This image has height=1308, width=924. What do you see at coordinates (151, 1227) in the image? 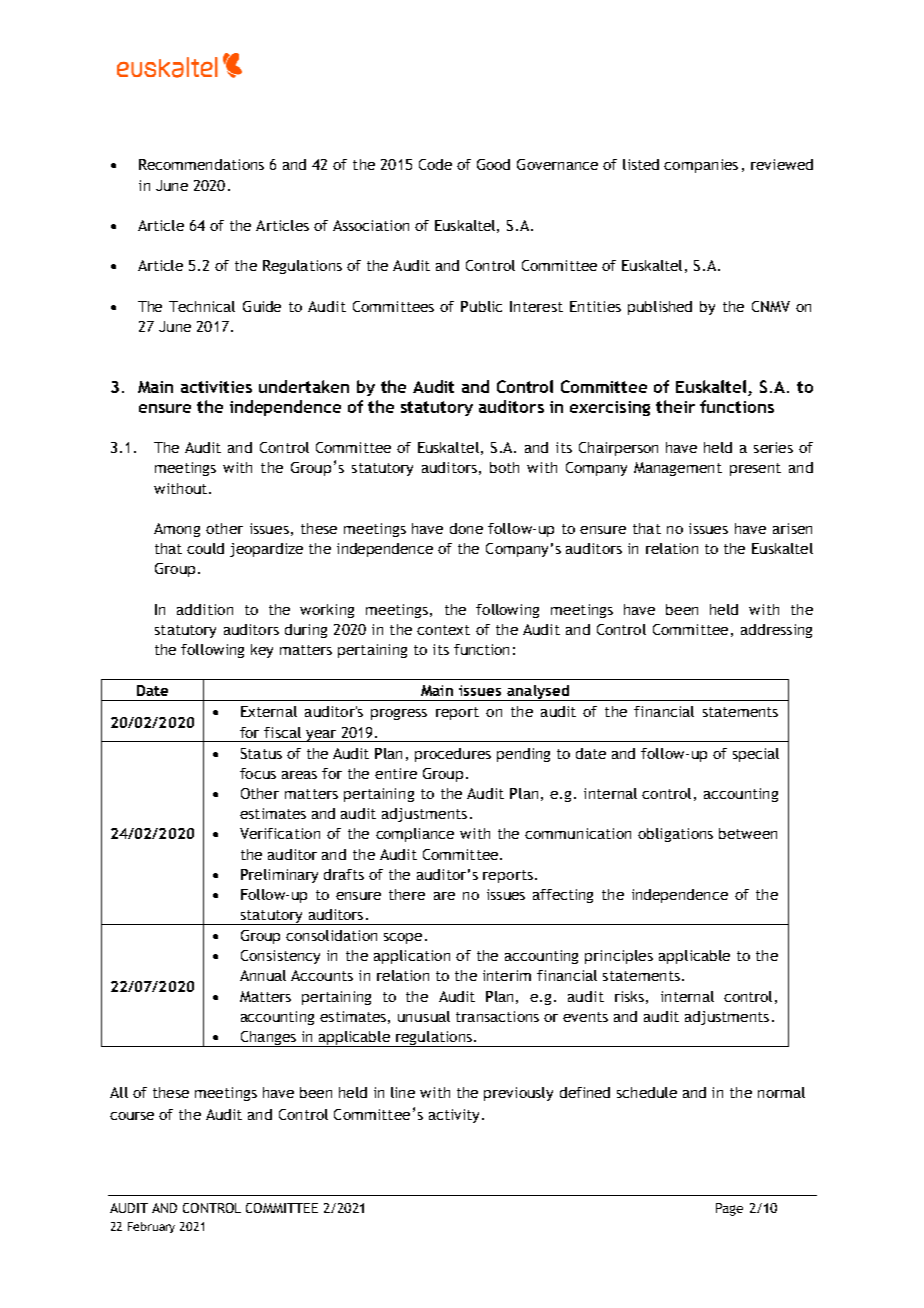
I see `February` at bounding box center [151, 1227].
